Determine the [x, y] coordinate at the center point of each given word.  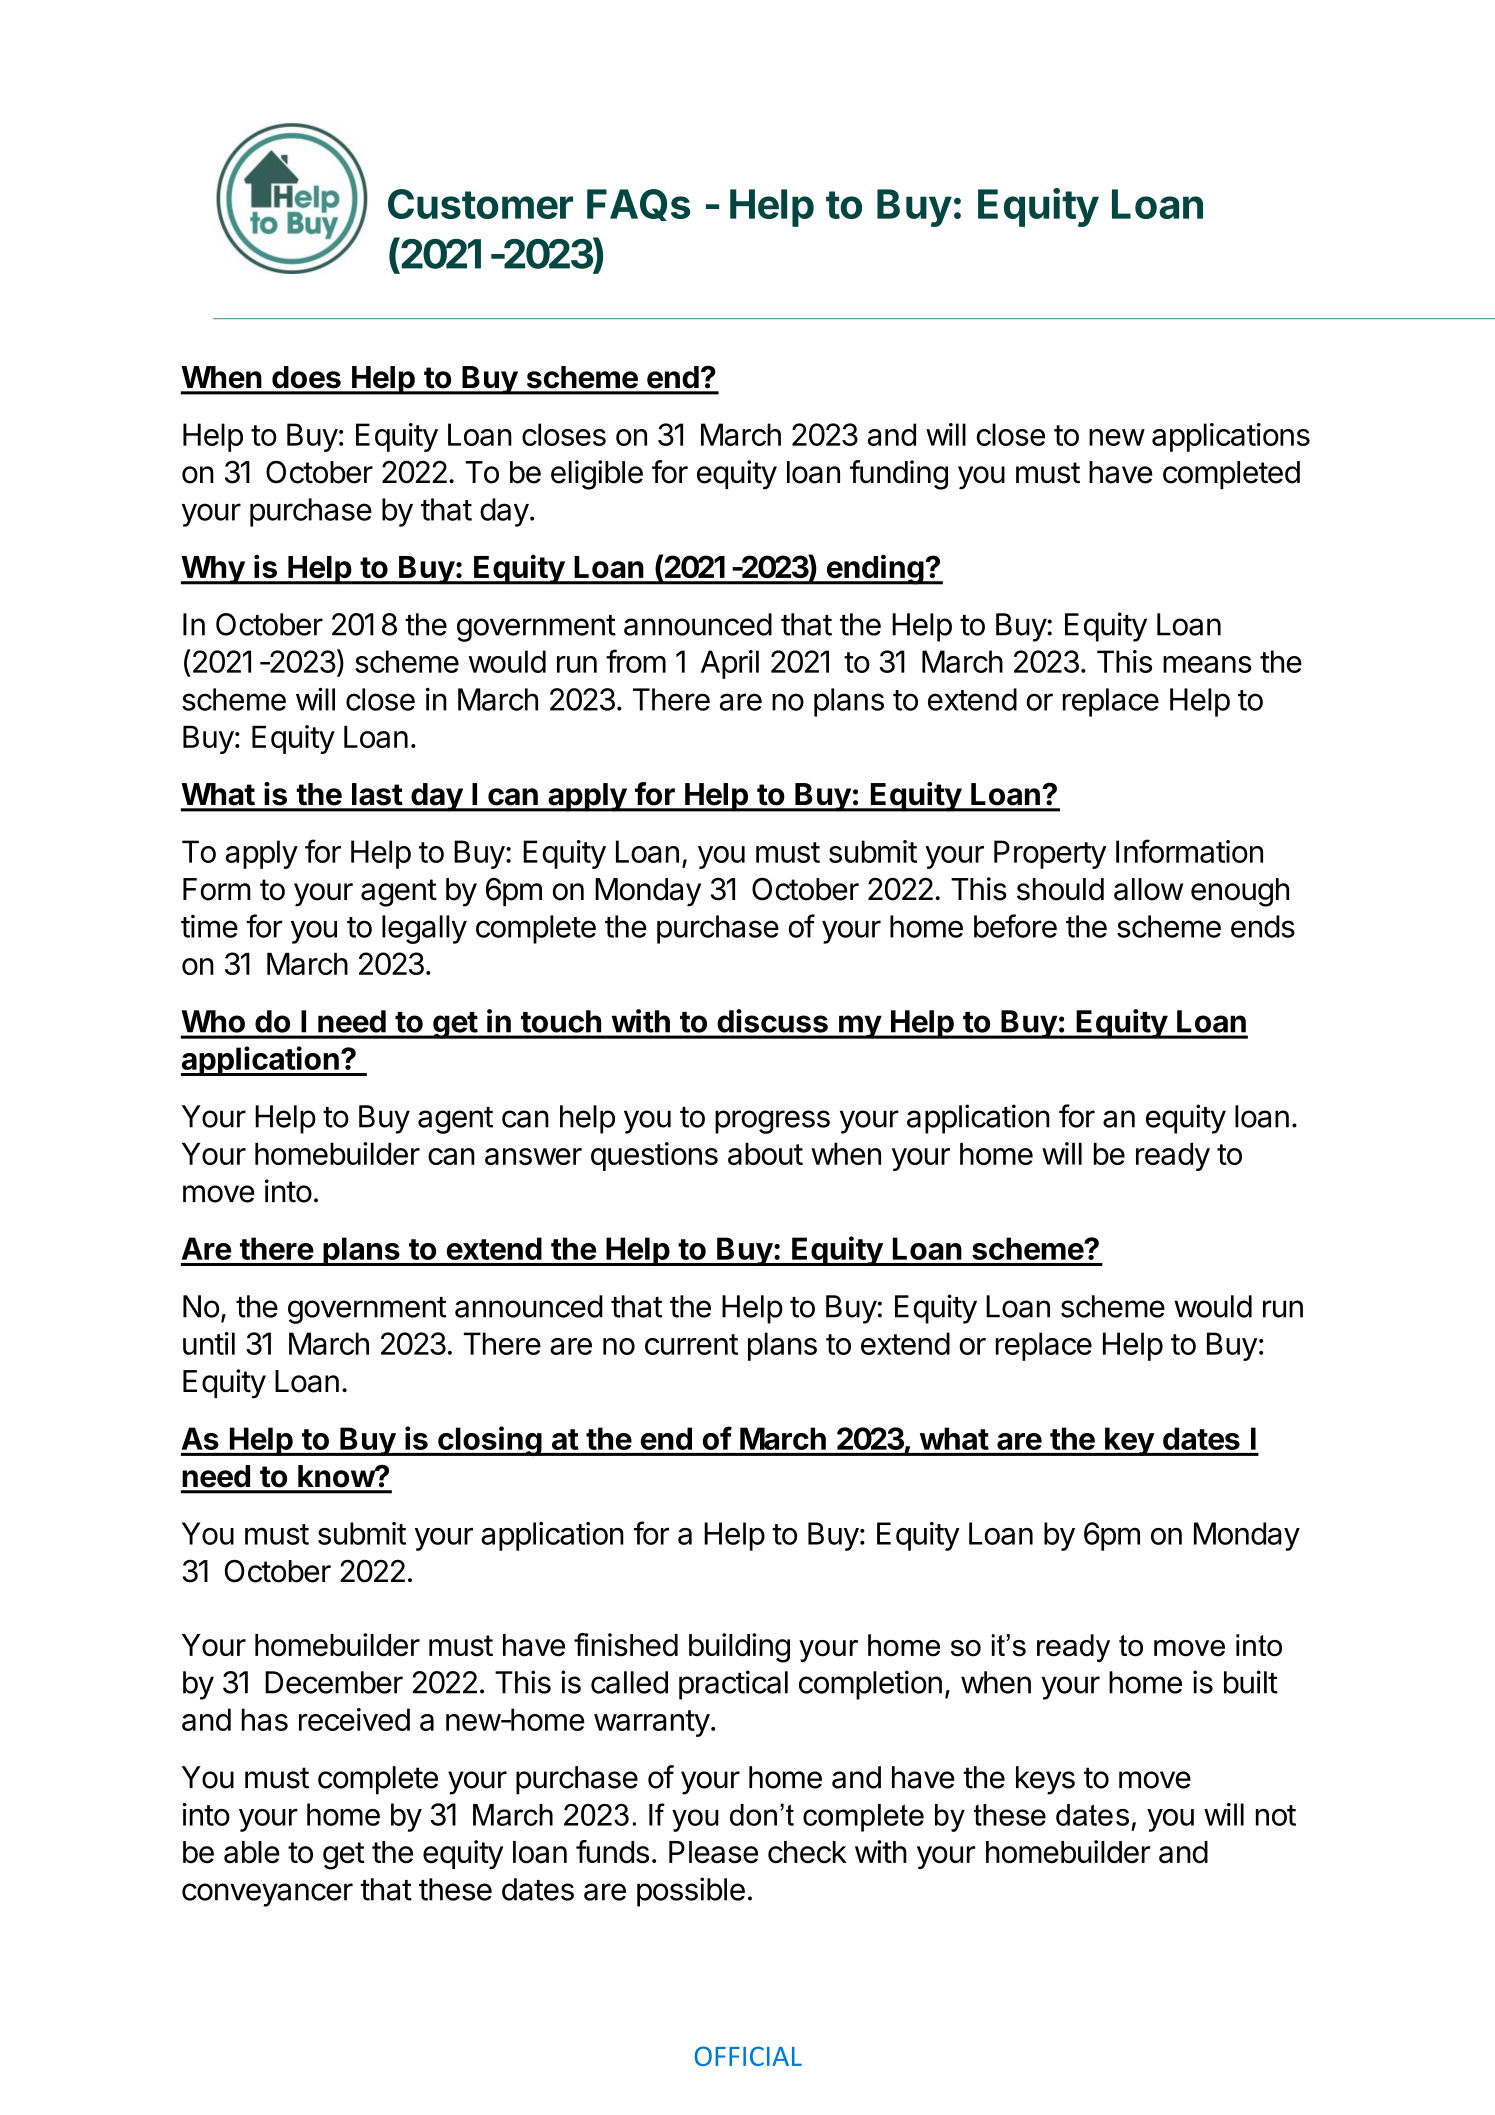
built [1251, 1682]
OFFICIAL [748, 2056]
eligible [597, 475]
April [730, 664]
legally [424, 929]
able [252, 1852]
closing [489, 1441]
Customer [480, 204]
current [691, 1344]
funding [899, 475]
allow [1148, 889]
